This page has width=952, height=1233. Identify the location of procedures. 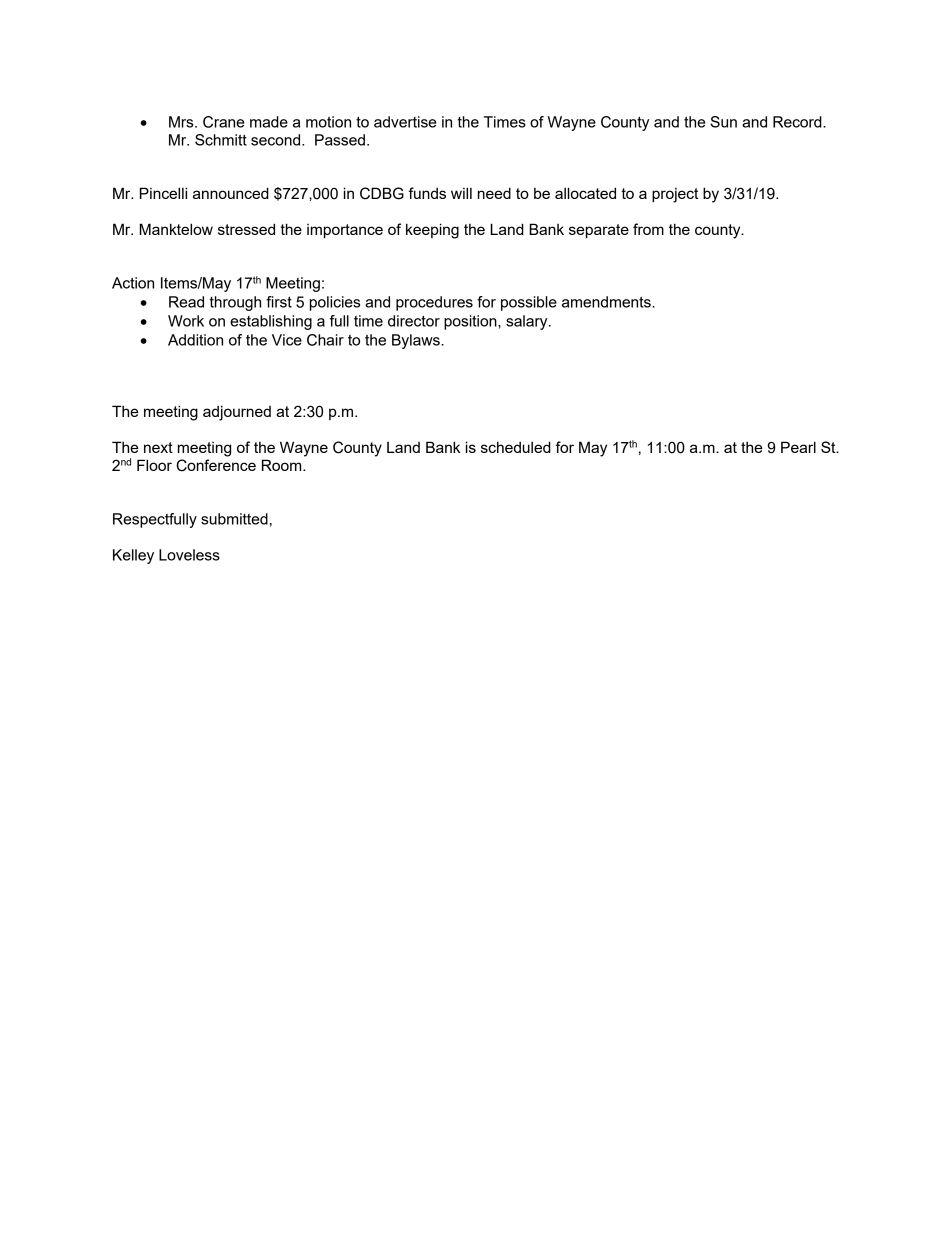
(434, 303).
